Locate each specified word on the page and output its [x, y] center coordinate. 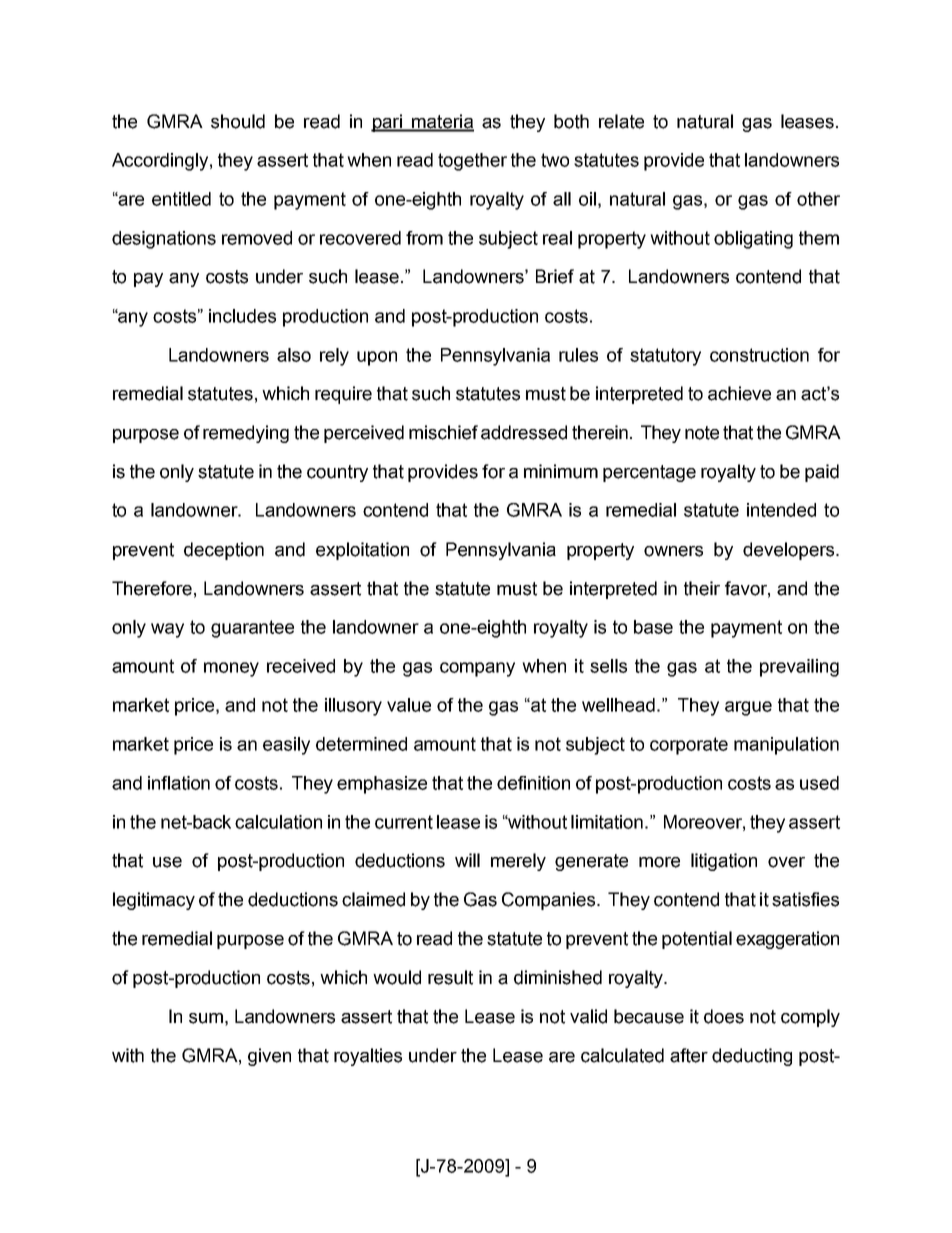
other [818, 199]
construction [759, 355]
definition [533, 783]
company [477, 669]
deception [224, 551]
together [472, 162]
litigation [724, 862]
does [724, 1016]
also [294, 355]
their [702, 588]
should [238, 121]
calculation [278, 822]
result [450, 977]
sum [206, 1018]
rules [578, 355]
